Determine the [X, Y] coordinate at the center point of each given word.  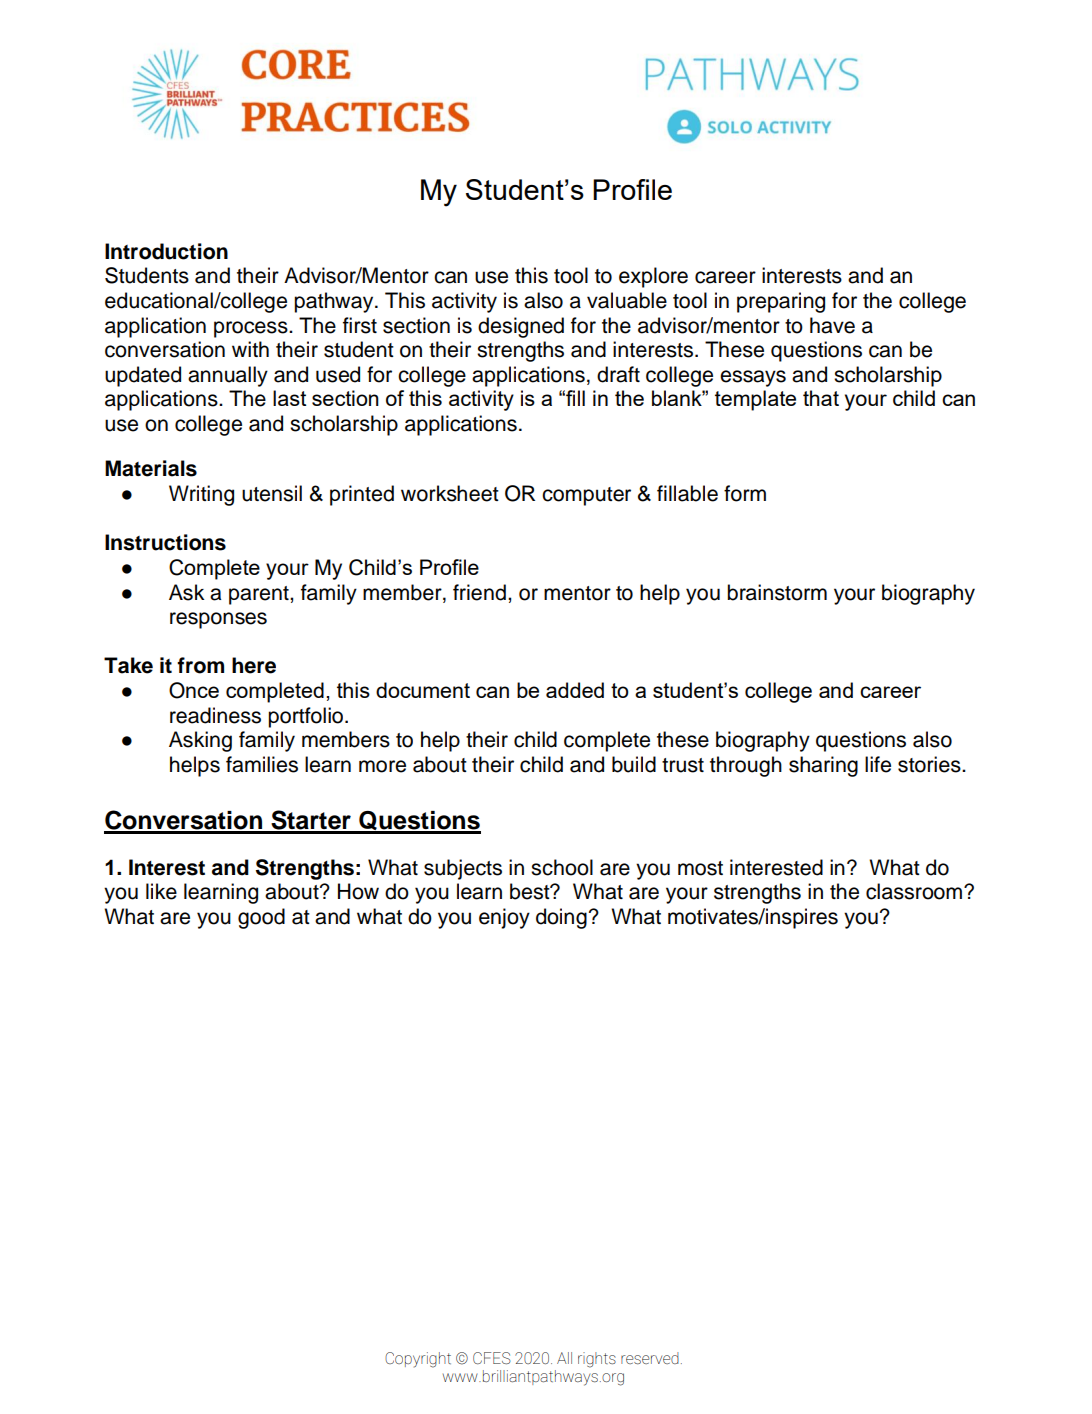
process [252, 329]
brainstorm [777, 592]
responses [218, 620]
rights [597, 1360]
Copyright [418, 1360]
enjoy [504, 918]
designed [521, 327]
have [832, 325]
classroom [915, 891]
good [261, 918]
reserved [650, 1358]
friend [479, 592]
